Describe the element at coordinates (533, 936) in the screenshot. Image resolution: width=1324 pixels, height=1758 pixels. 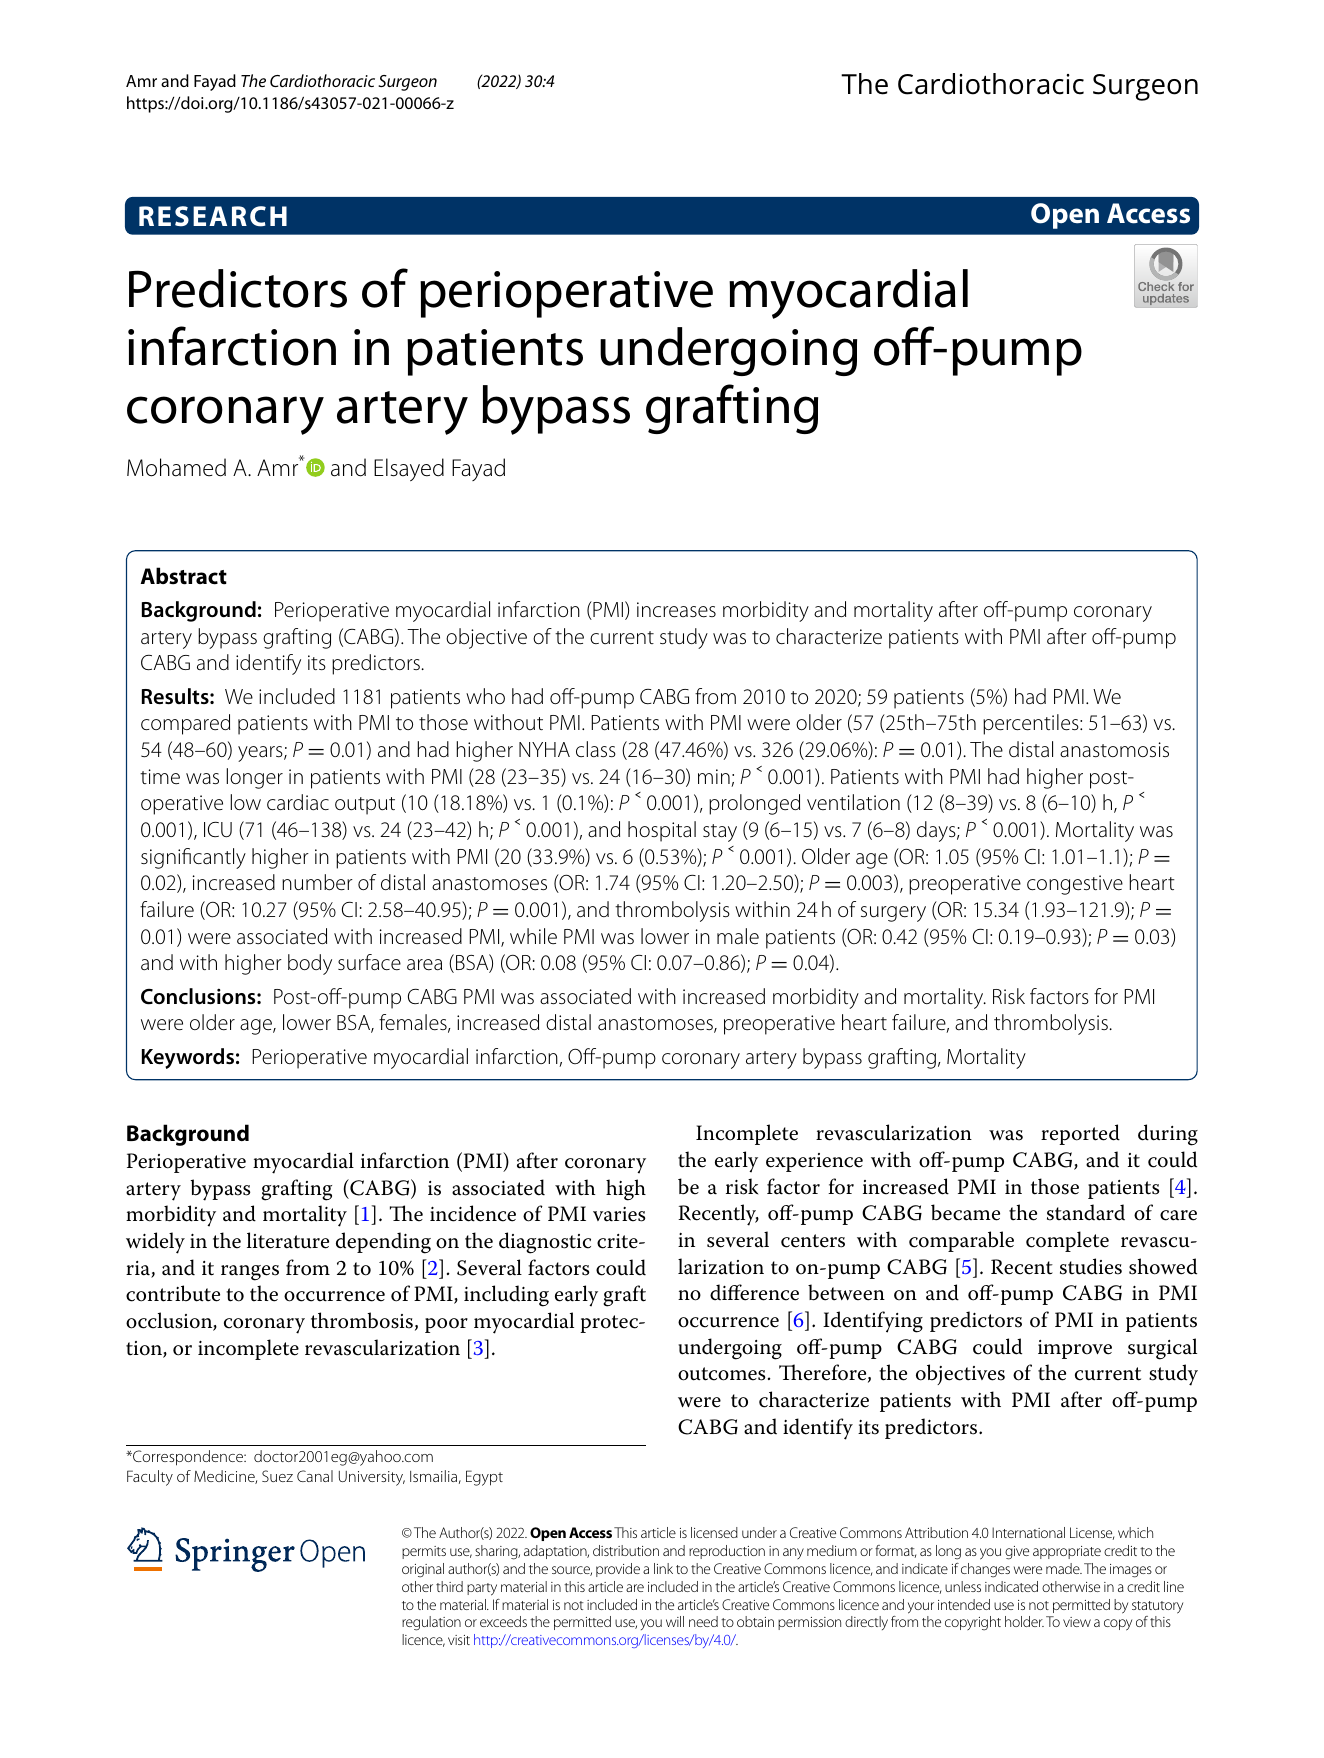
I see `while` at that location.
